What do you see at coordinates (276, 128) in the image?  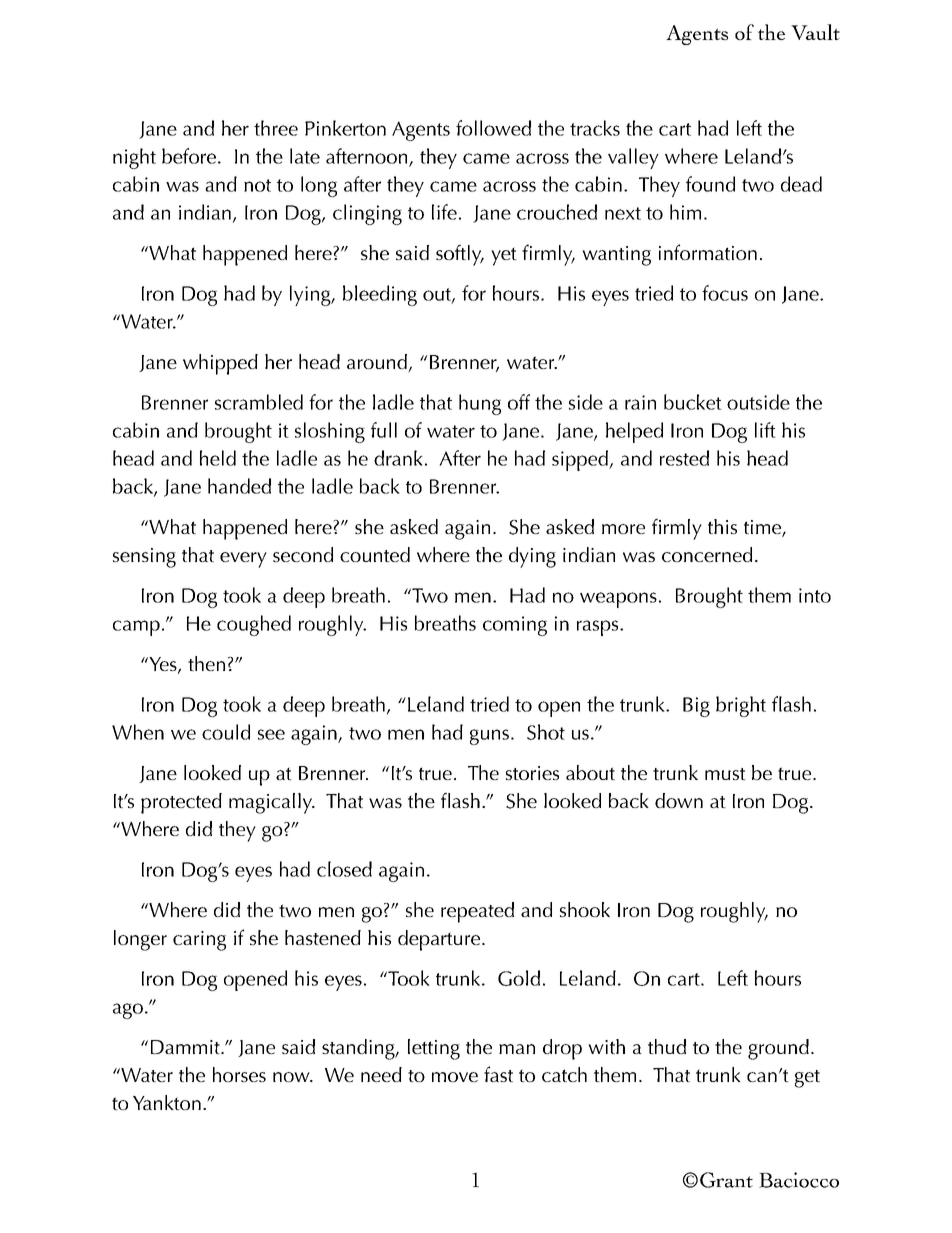 I see `three` at bounding box center [276, 128].
